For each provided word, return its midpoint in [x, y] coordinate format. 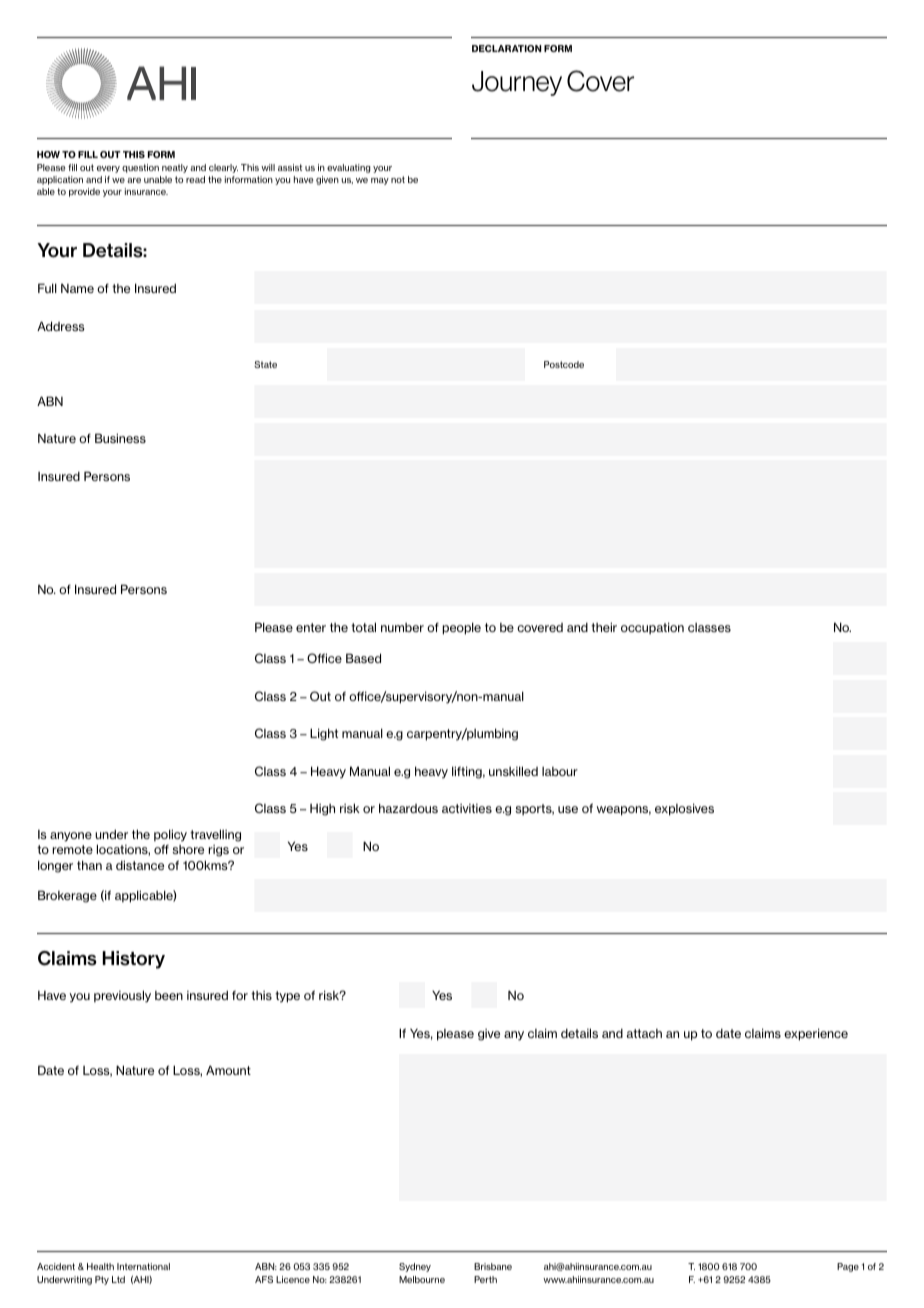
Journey [517, 83]
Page [848, 1267]
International [143, 1266]
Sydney [415, 1267]
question [140, 168]
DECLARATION [506, 48]
